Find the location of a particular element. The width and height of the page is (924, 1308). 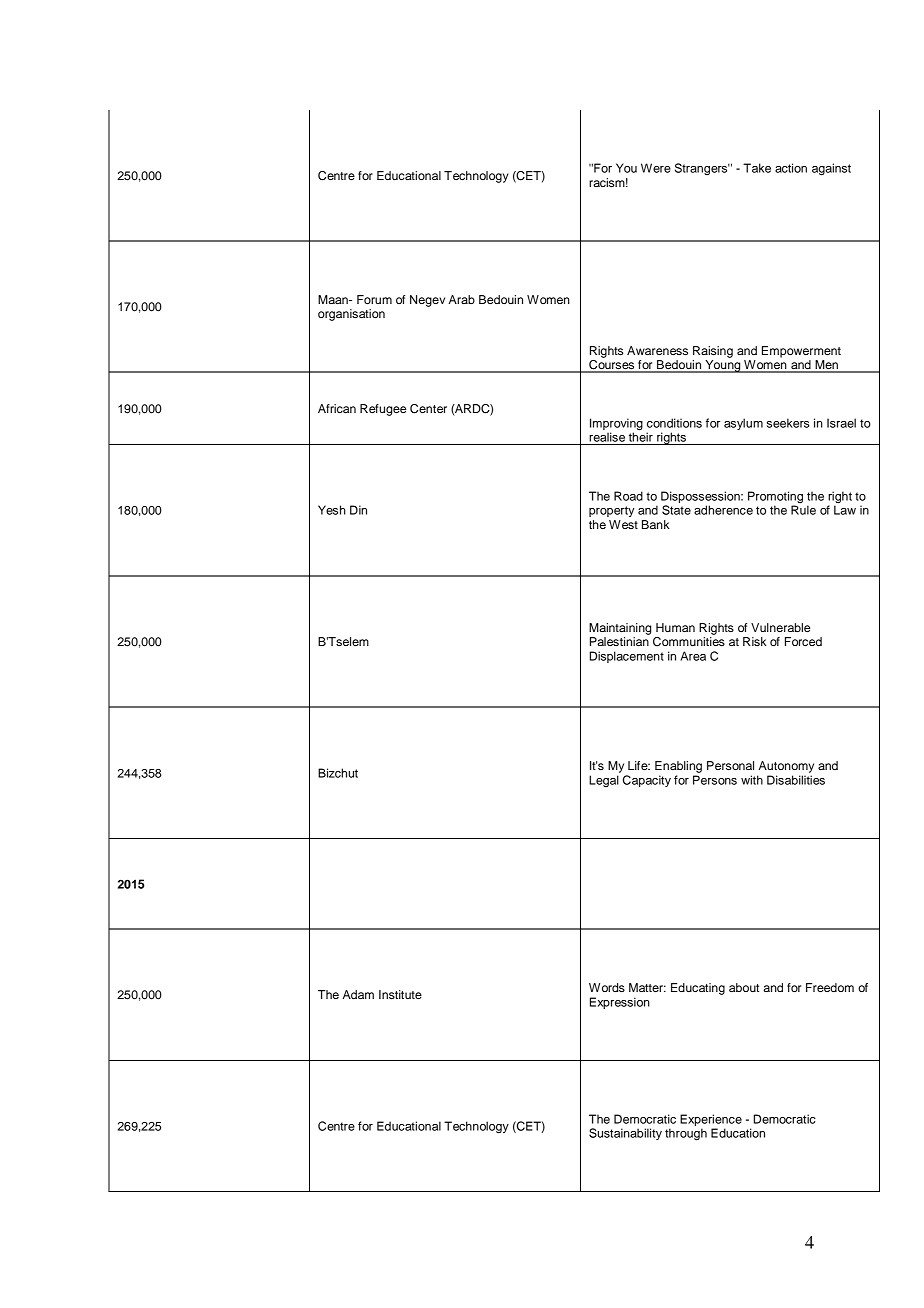

action is located at coordinates (791, 168).
